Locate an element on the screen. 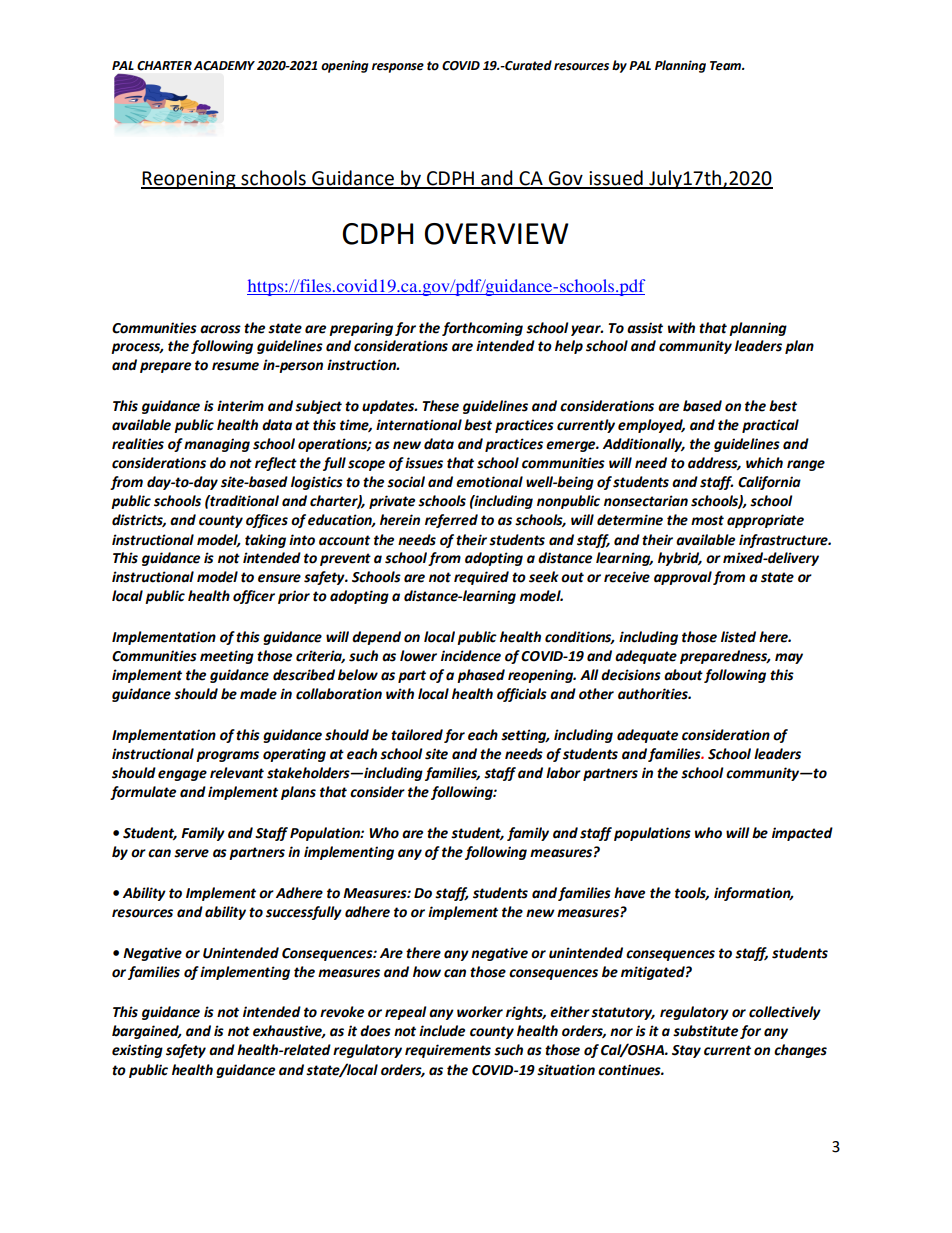 This screenshot has width=952, height=1233. about is located at coordinates (683, 675).
